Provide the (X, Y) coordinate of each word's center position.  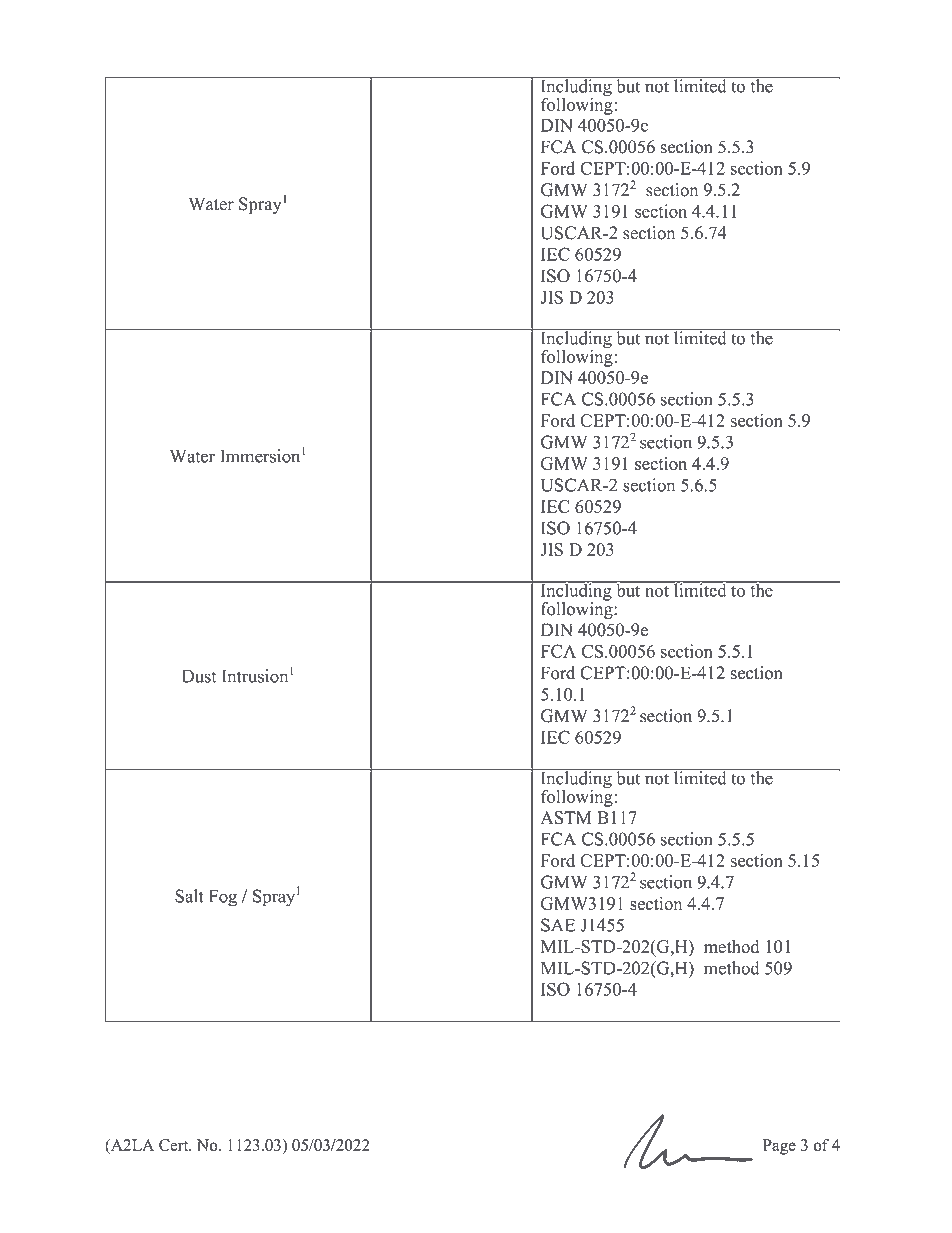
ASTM (566, 817)
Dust (199, 676)
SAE (558, 925)
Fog (223, 898)
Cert (175, 1145)
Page (779, 1147)
